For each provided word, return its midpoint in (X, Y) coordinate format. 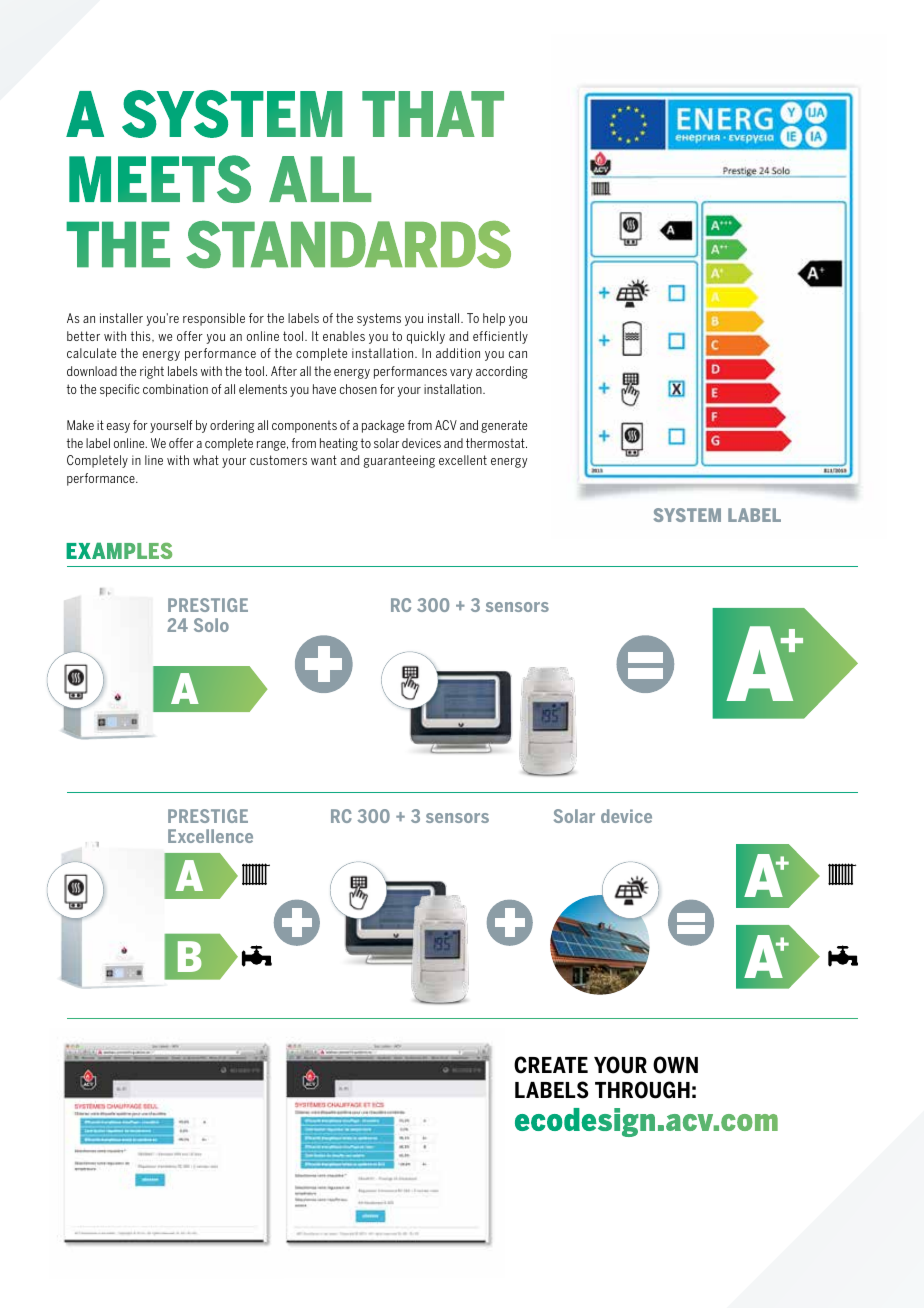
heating (339, 444)
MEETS (160, 179)
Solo (211, 625)
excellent (463, 460)
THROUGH (642, 1090)
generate (504, 426)
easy (118, 428)
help (494, 319)
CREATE (551, 1065)
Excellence (210, 836)
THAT (433, 114)
